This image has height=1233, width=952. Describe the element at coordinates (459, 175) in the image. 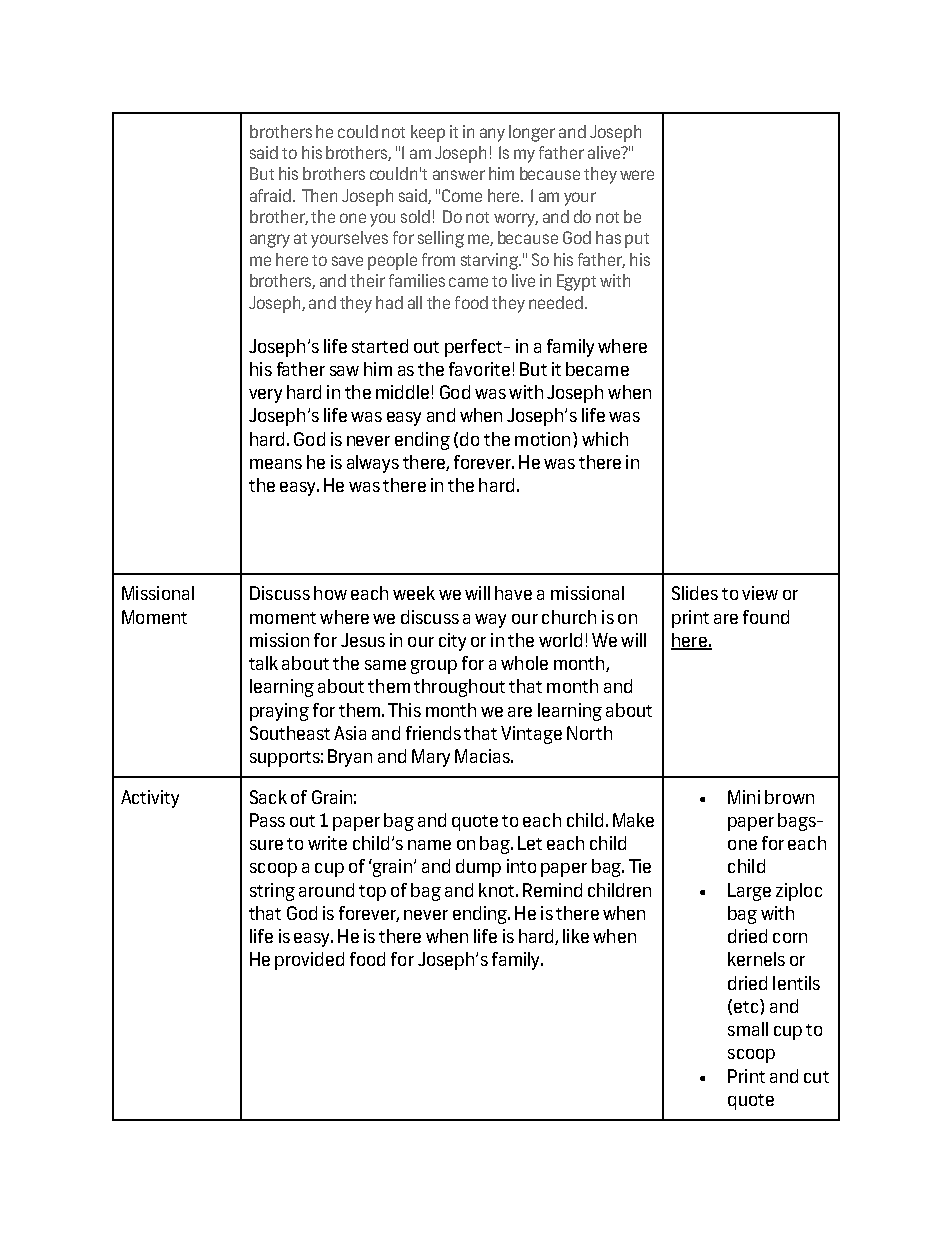

I see `answer` at that location.
